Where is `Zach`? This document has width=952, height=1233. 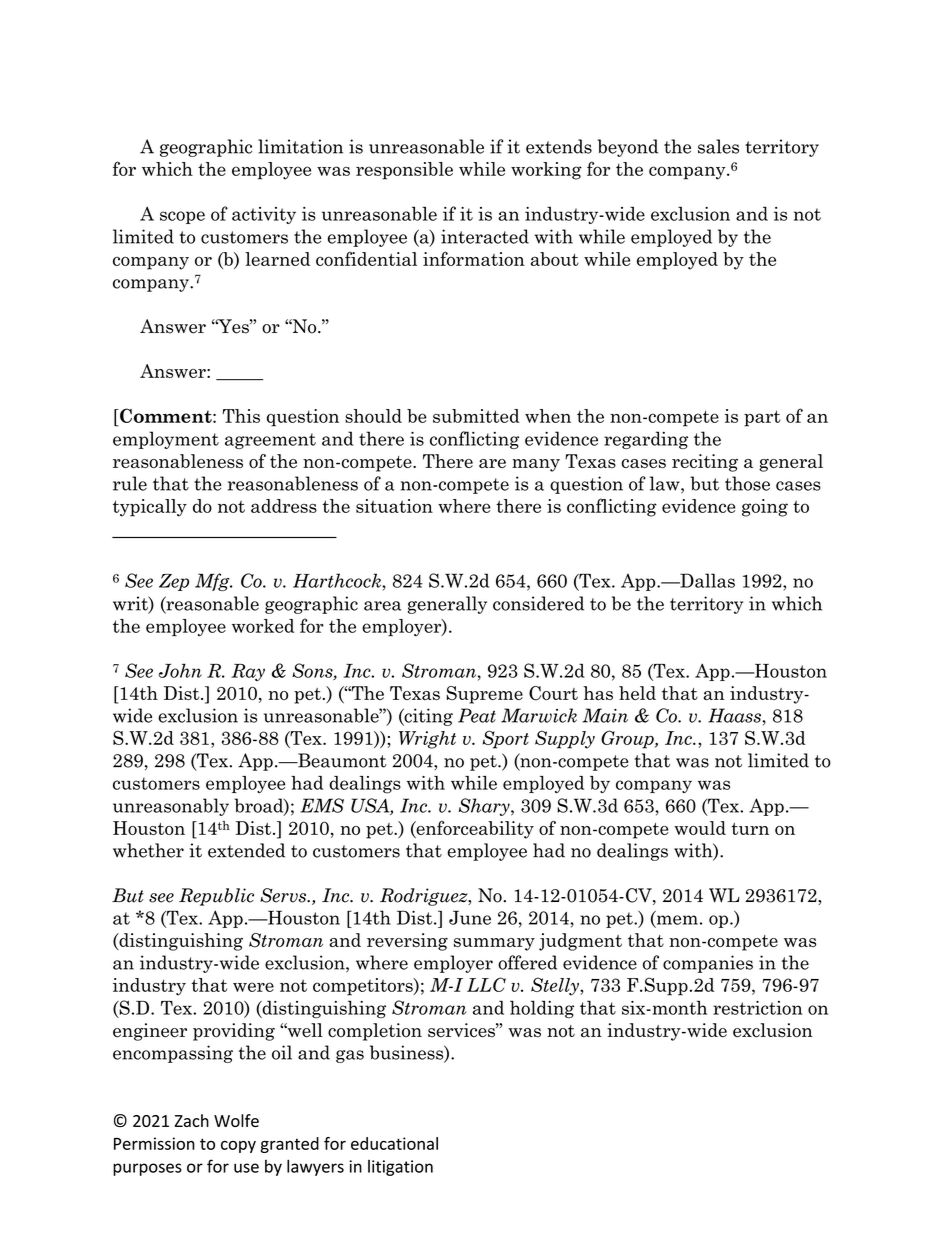 Zach is located at coordinates (192, 1120).
